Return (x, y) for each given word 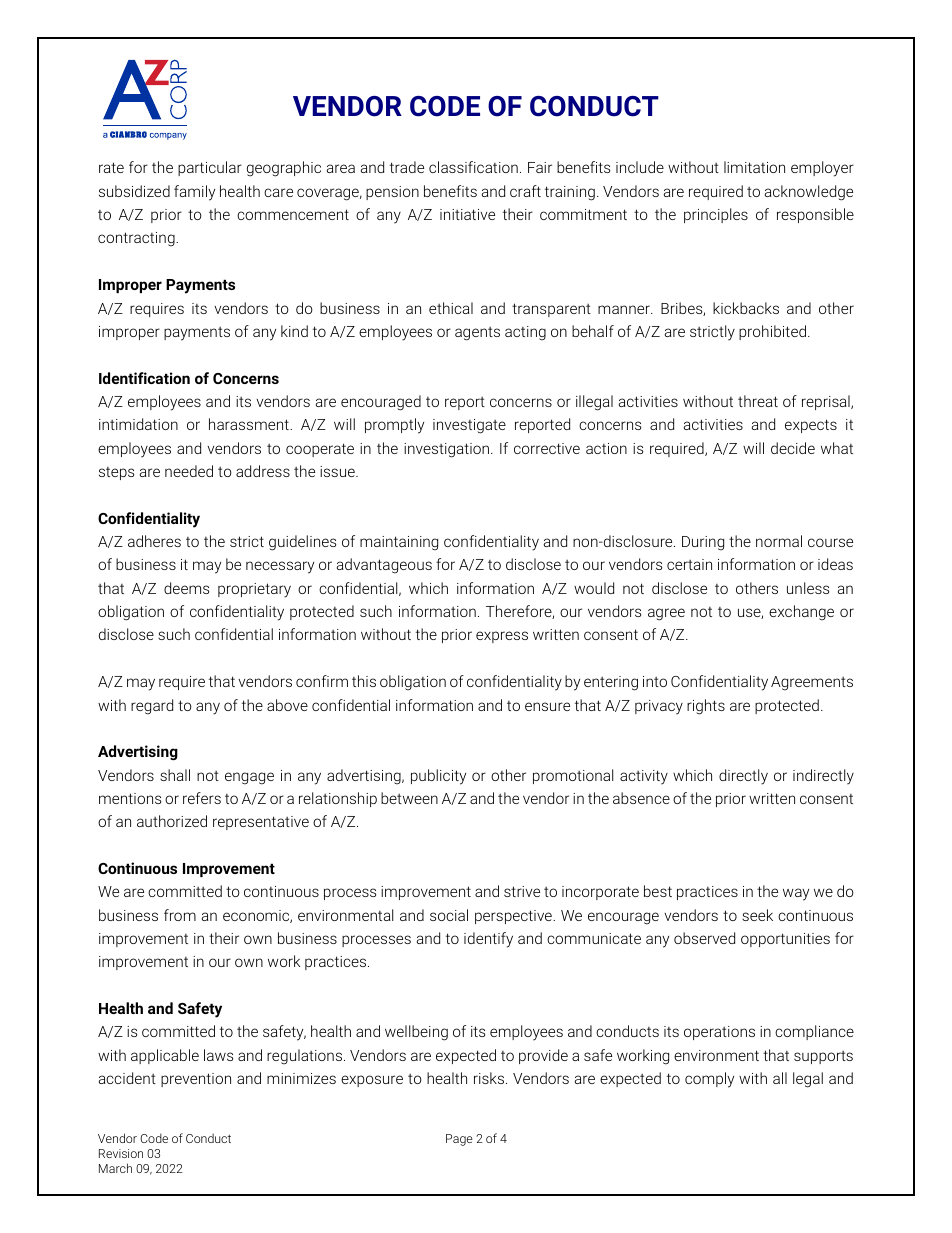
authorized (172, 821)
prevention (196, 1080)
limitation (754, 167)
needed (189, 471)
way (796, 894)
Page (459, 1140)
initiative (467, 214)
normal (779, 541)
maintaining (399, 543)
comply (709, 1080)
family (194, 193)
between (409, 798)
